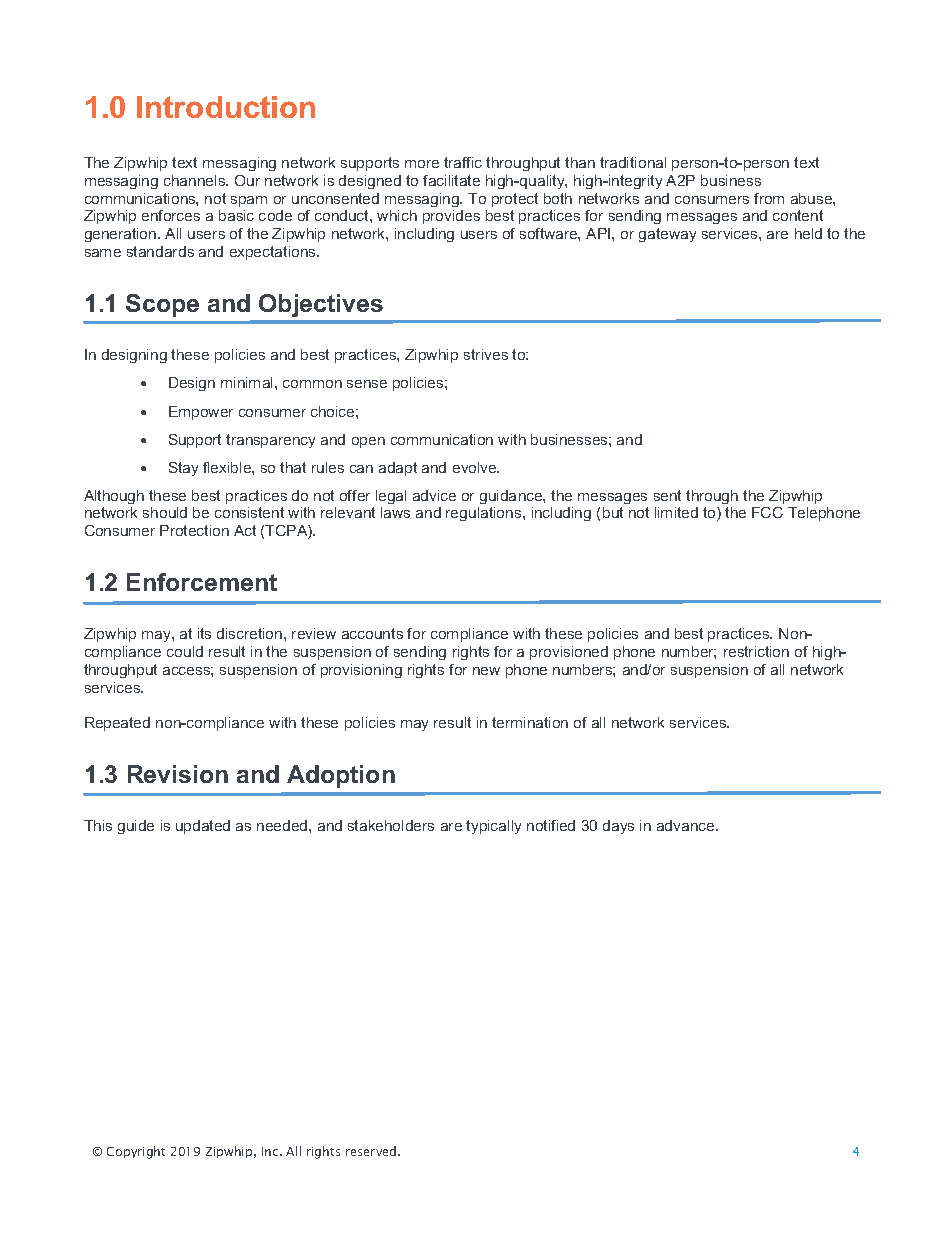 The image size is (952, 1233). Describe the element at coordinates (372, 1151) in the page. I see `reserved` at that location.
